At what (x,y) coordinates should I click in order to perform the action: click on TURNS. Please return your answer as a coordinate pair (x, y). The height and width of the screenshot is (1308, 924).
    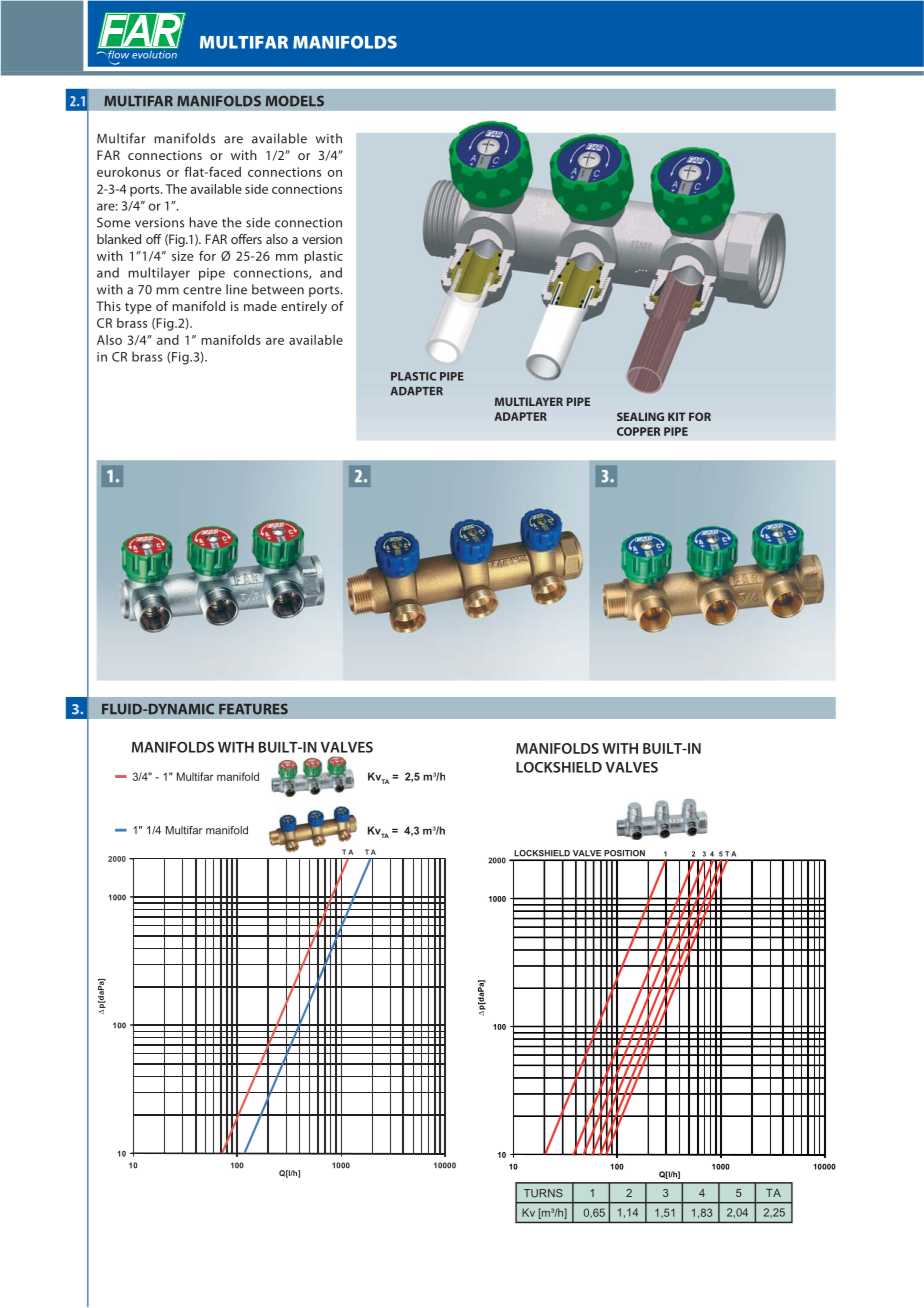
    Looking at the image, I should click on (543, 1193).
